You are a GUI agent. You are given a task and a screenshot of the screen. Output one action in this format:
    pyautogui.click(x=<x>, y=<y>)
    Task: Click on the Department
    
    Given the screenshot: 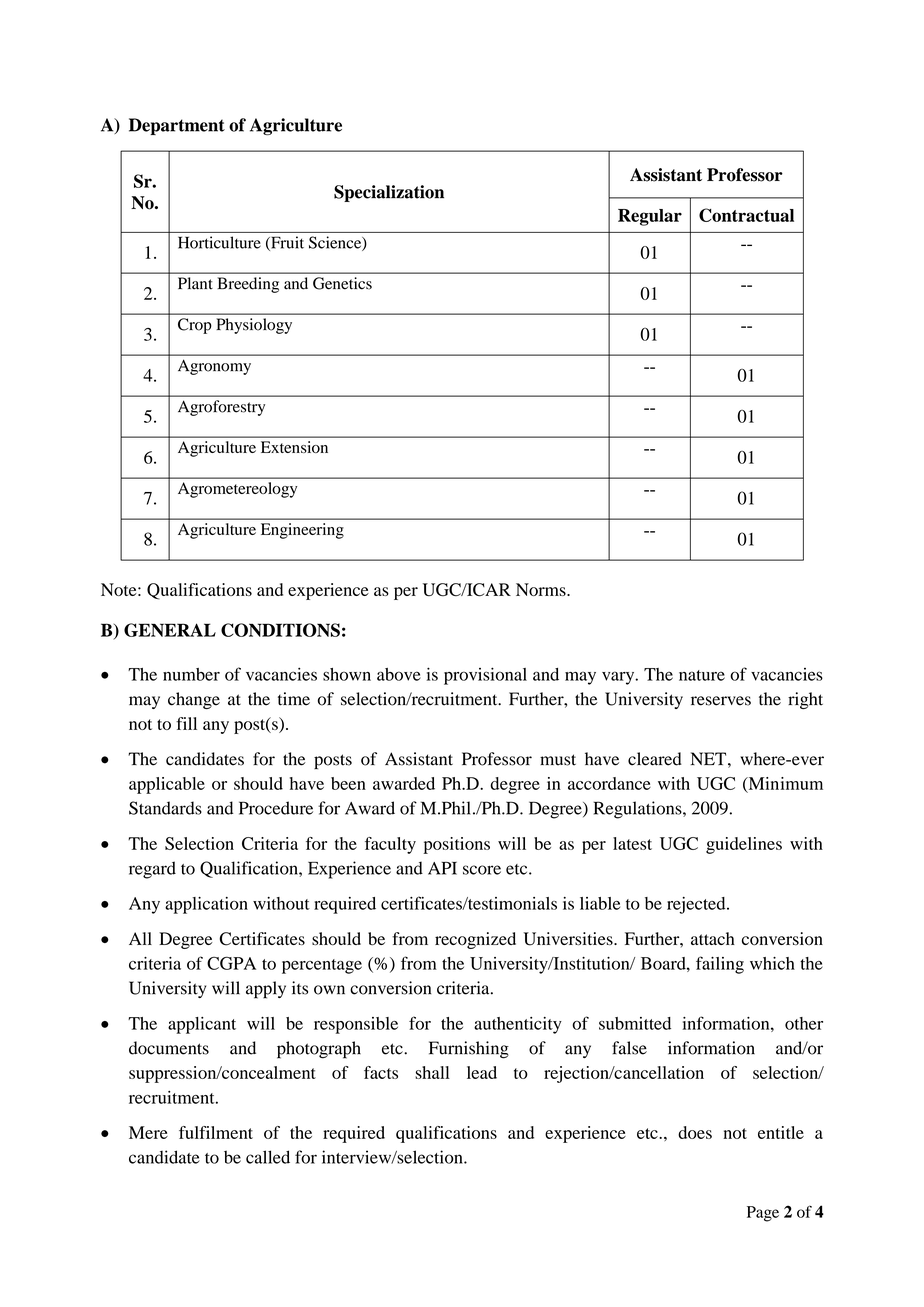 What is the action you would take?
    pyautogui.click(x=177, y=126)
